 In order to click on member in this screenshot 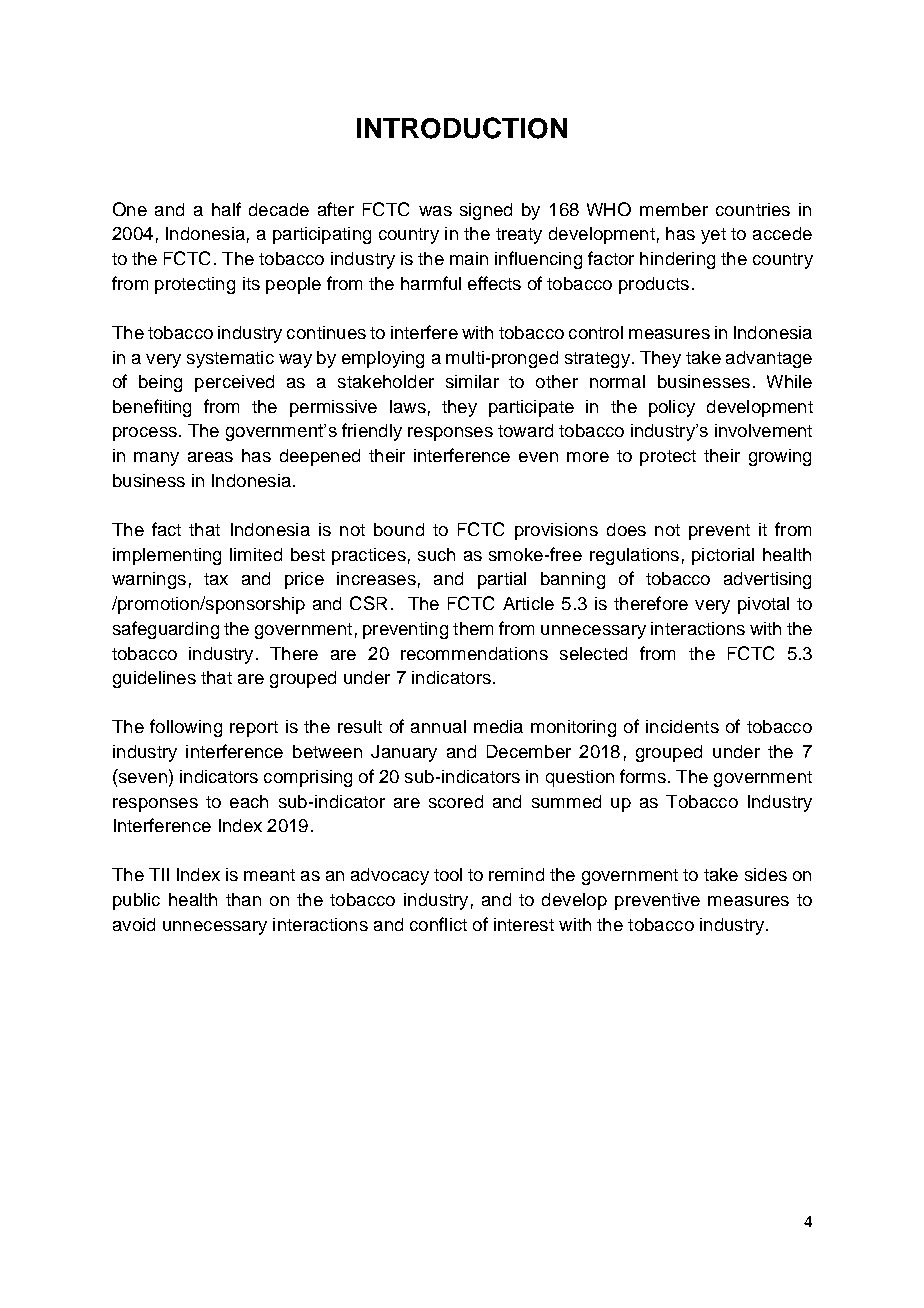, I will do `click(674, 209)`.
